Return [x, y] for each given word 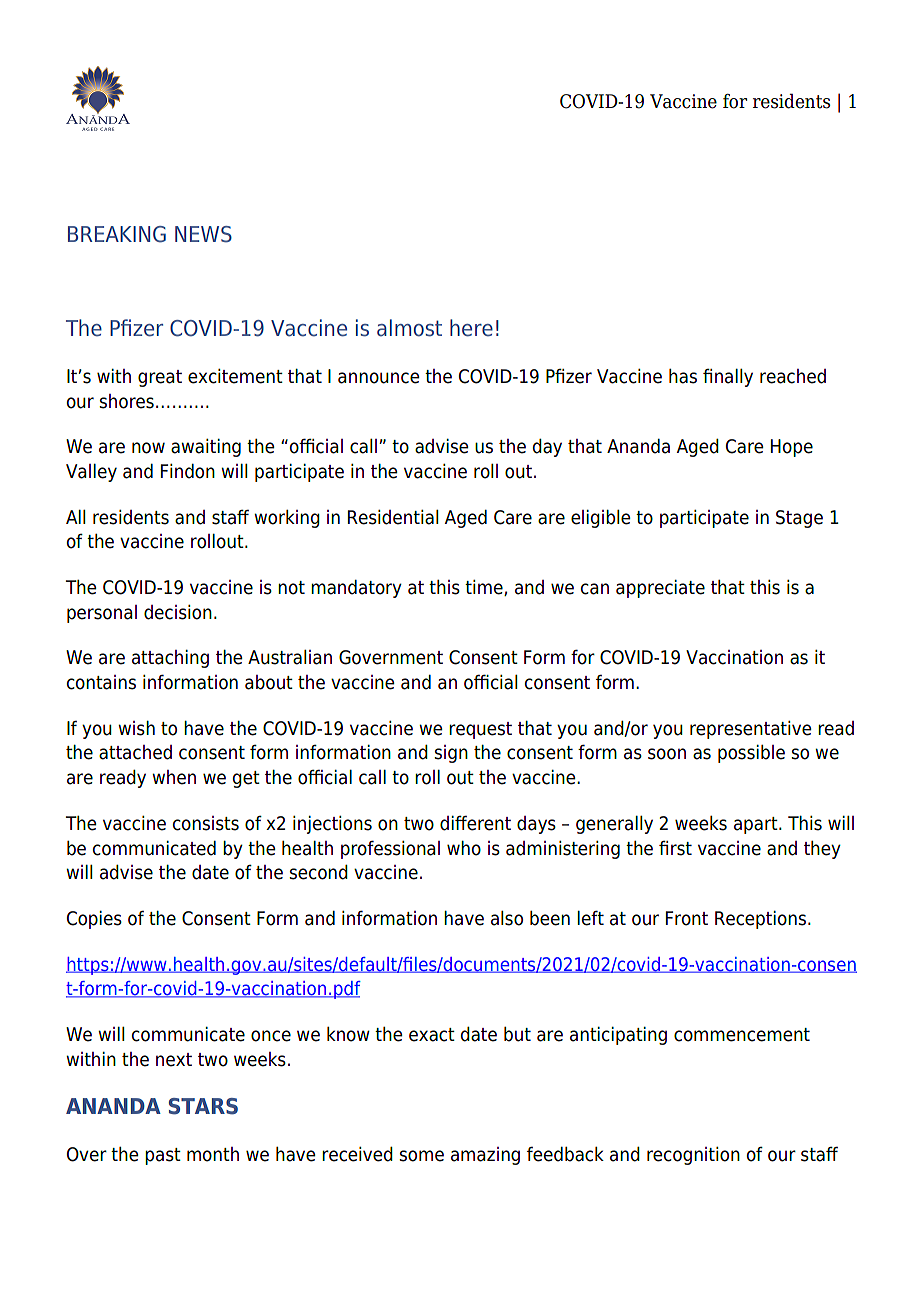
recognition [693, 1156]
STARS [203, 1106]
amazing [485, 1156]
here [471, 328]
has [683, 376]
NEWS [203, 234]
